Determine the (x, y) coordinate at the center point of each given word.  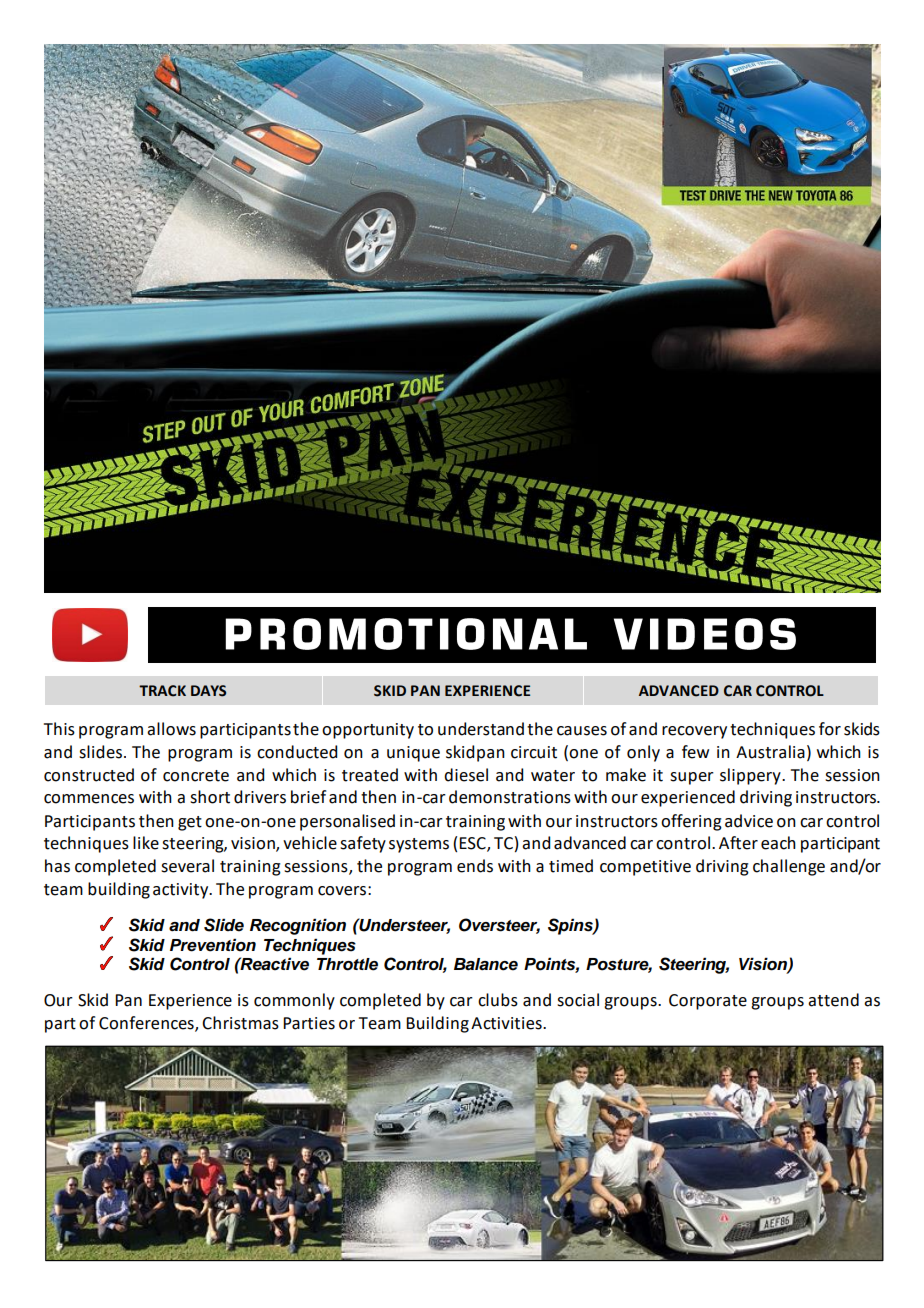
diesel (466, 775)
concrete (196, 776)
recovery (694, 732)
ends (475, 866)
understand (481, 729)
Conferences (147, 1024)
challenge (789, 867)
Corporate (708, 1002)
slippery (751, 776)
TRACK (162, 691)
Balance (486, 964)
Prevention (213, 945)
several (187, 866)
